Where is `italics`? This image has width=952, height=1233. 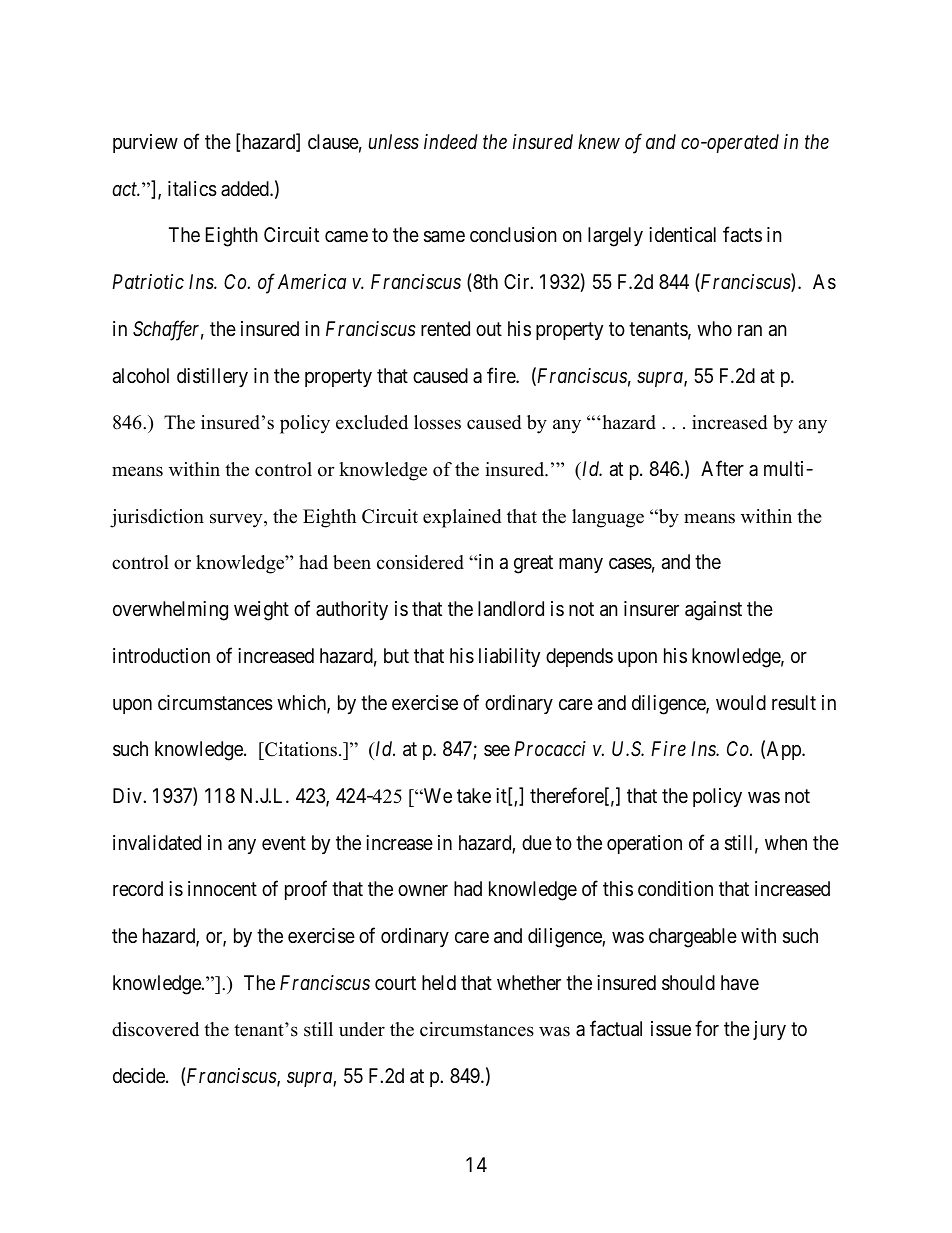
italics is located at coordinates (192, 189).
